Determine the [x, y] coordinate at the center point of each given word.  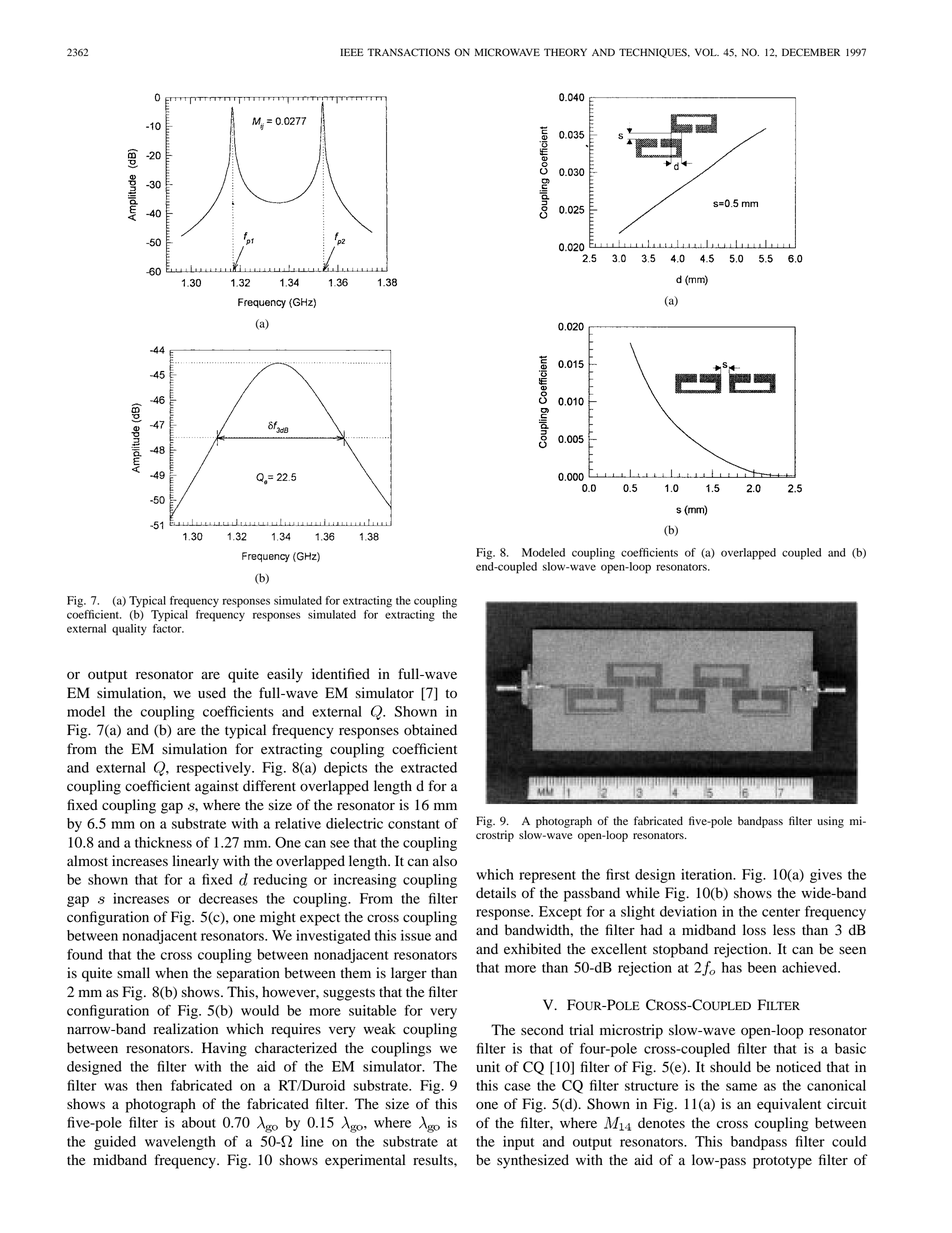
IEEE [352, 52]
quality [129, 630]
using [830, 822]
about [199, 1122]
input [518, 1143]
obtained [430, 730]
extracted [429, 767]
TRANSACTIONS [408, 52]
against [217, 787]
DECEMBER [811, 52]
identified [341, 674]
